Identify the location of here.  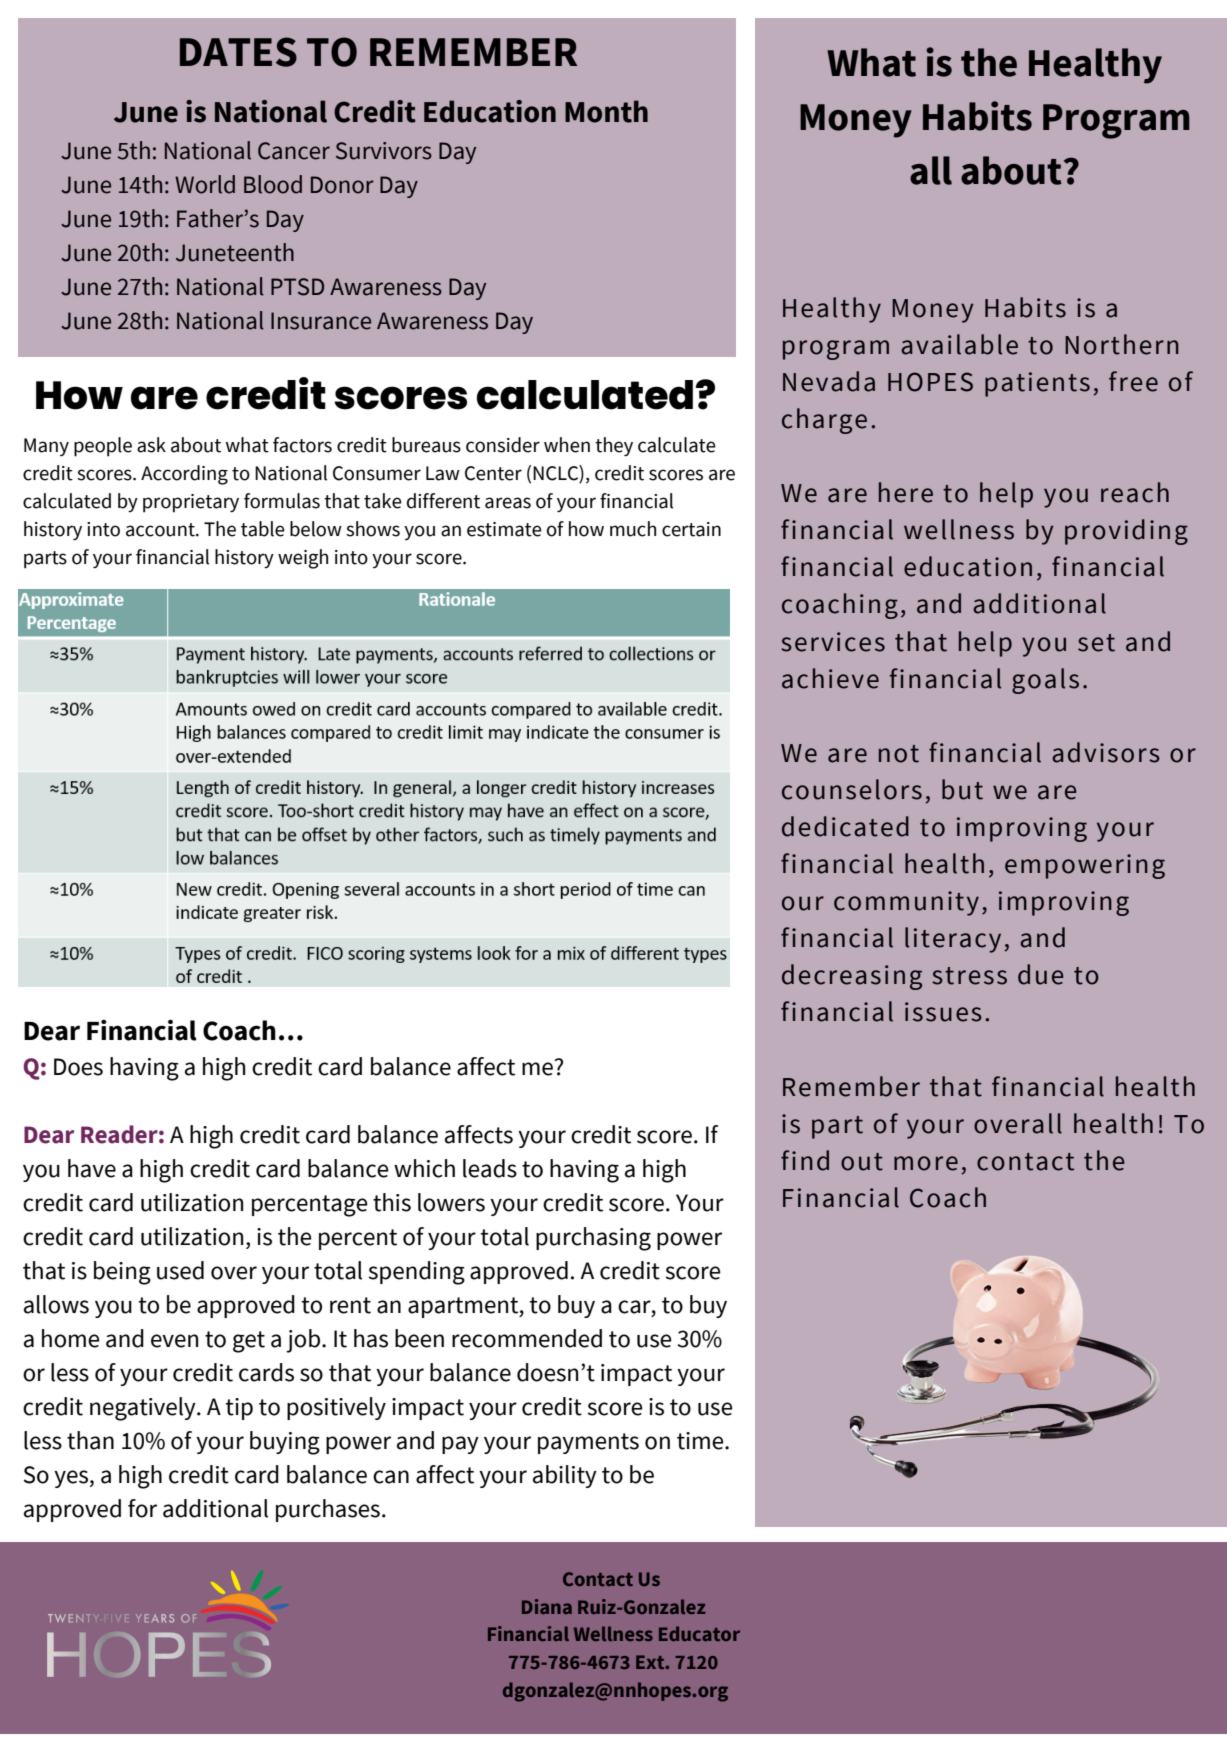
(906, 492).
